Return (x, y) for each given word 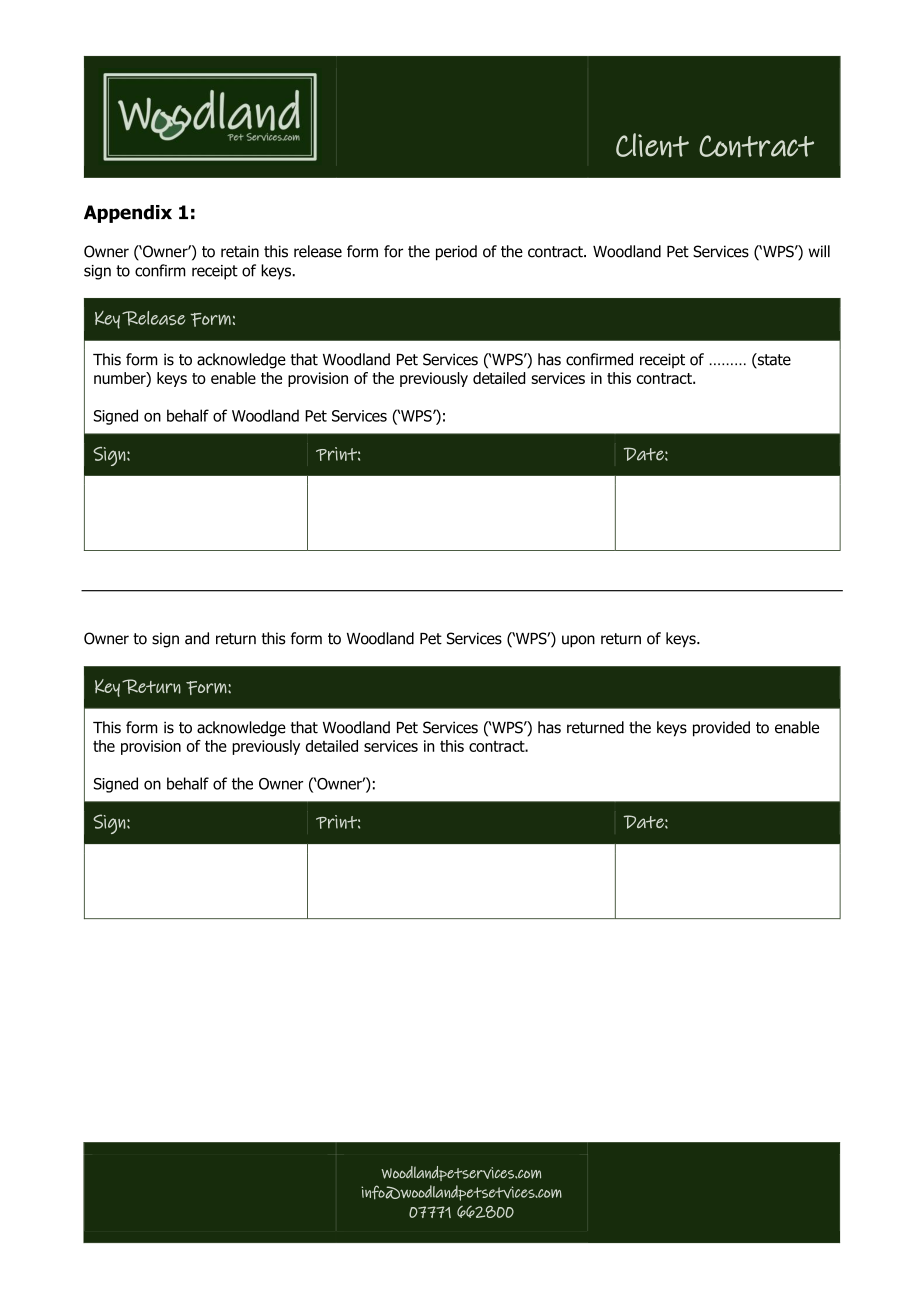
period (456, 253)
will (819, 251)
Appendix (128, 214)
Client (652, 145)
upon (578, 641)
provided (721, 729)
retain (240, 251)
